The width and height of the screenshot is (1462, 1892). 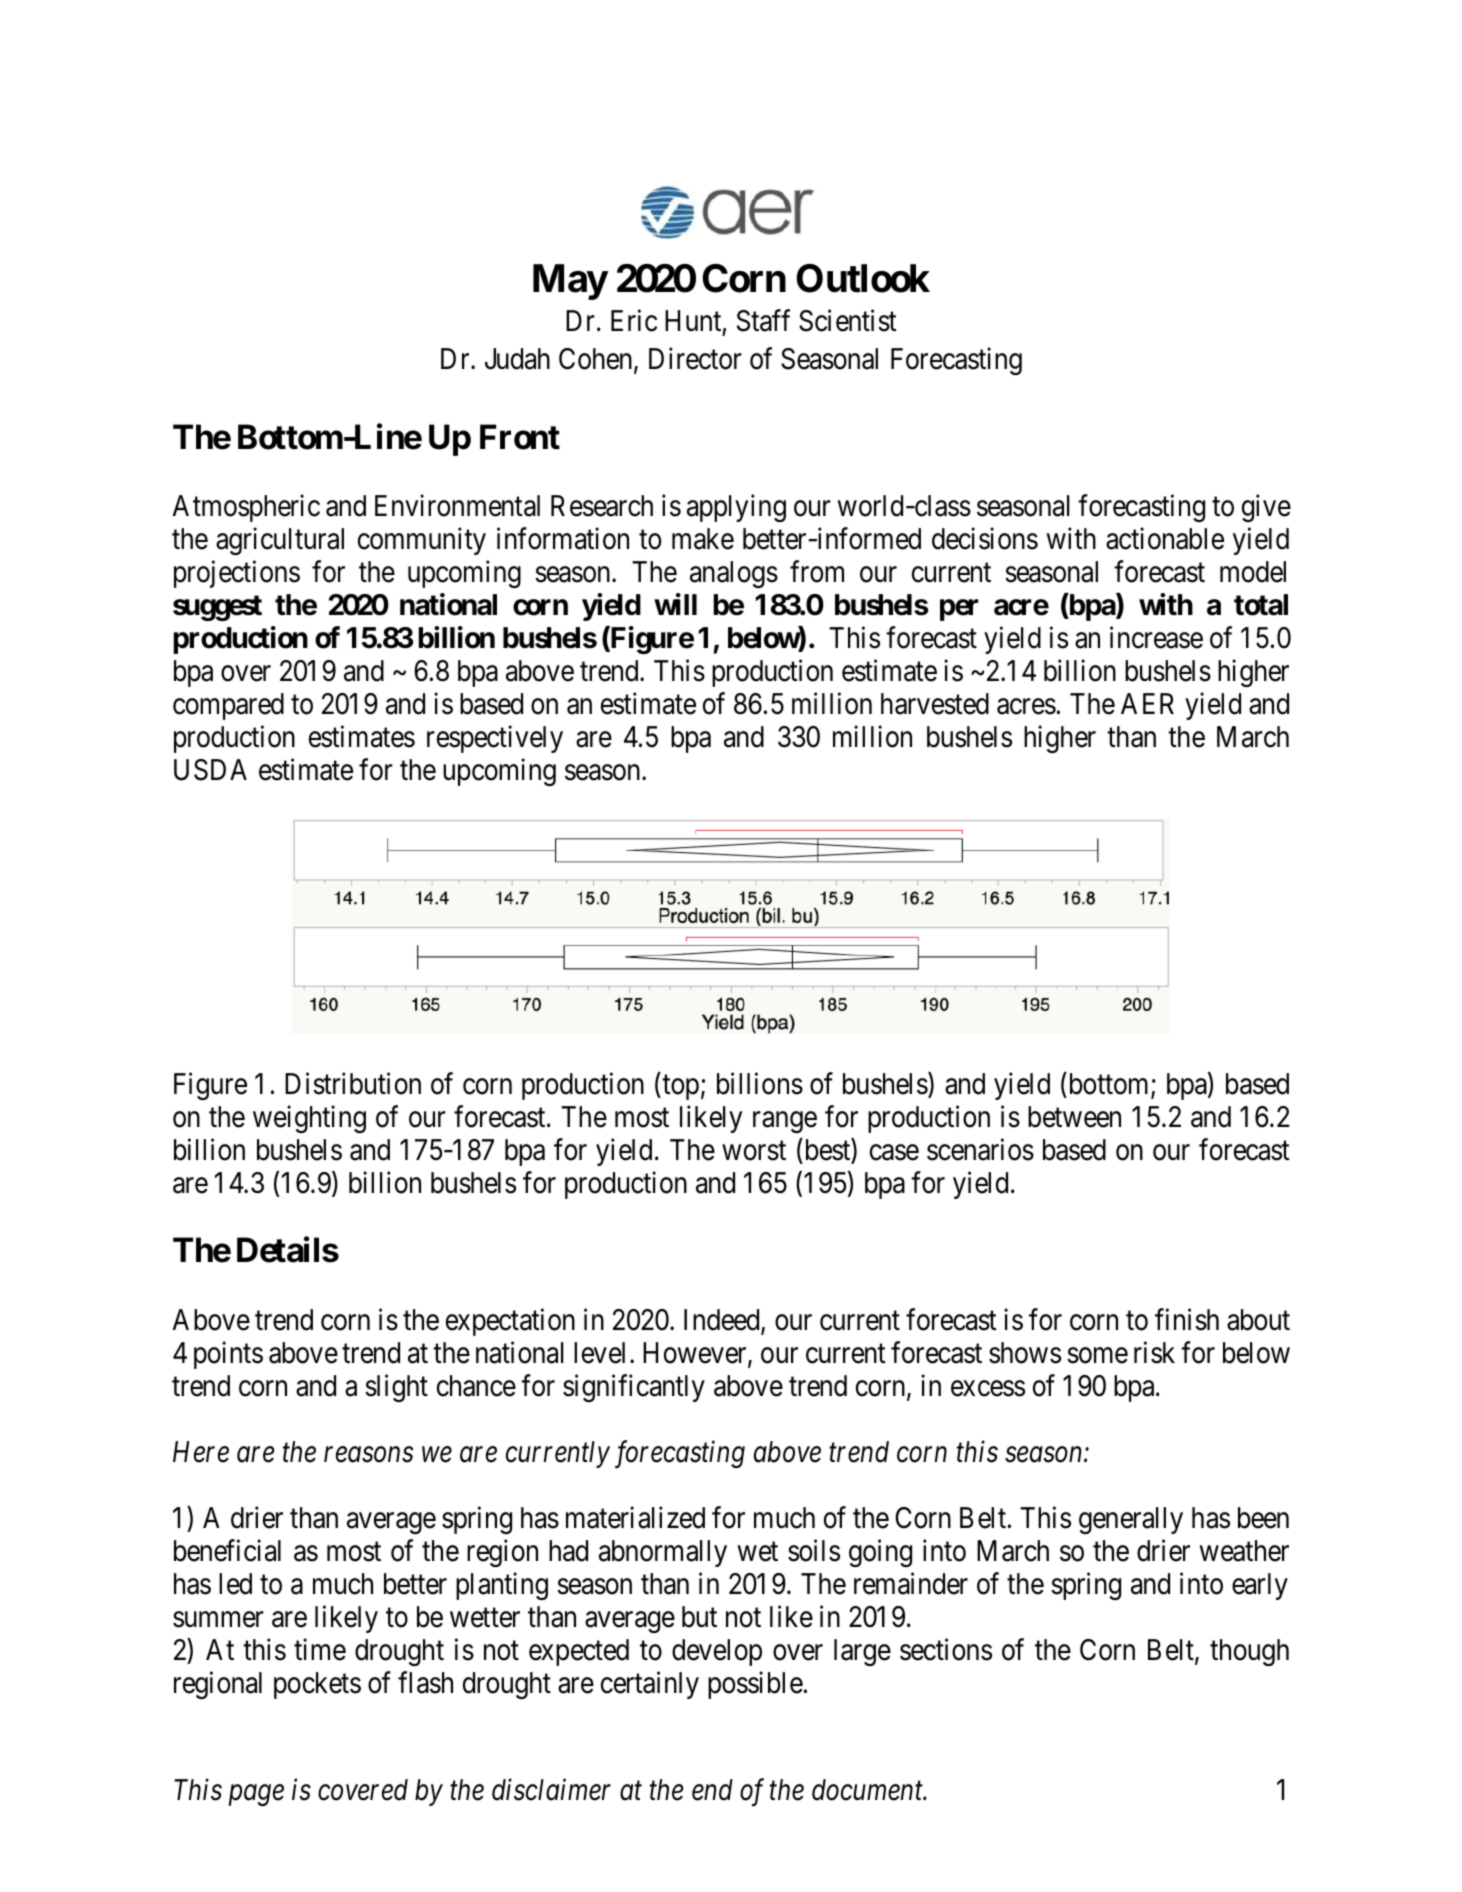 What do you see at coordinates (723, 1321) in the screenshot?
I see `Indeed` at bounding box center [723, 1321].
